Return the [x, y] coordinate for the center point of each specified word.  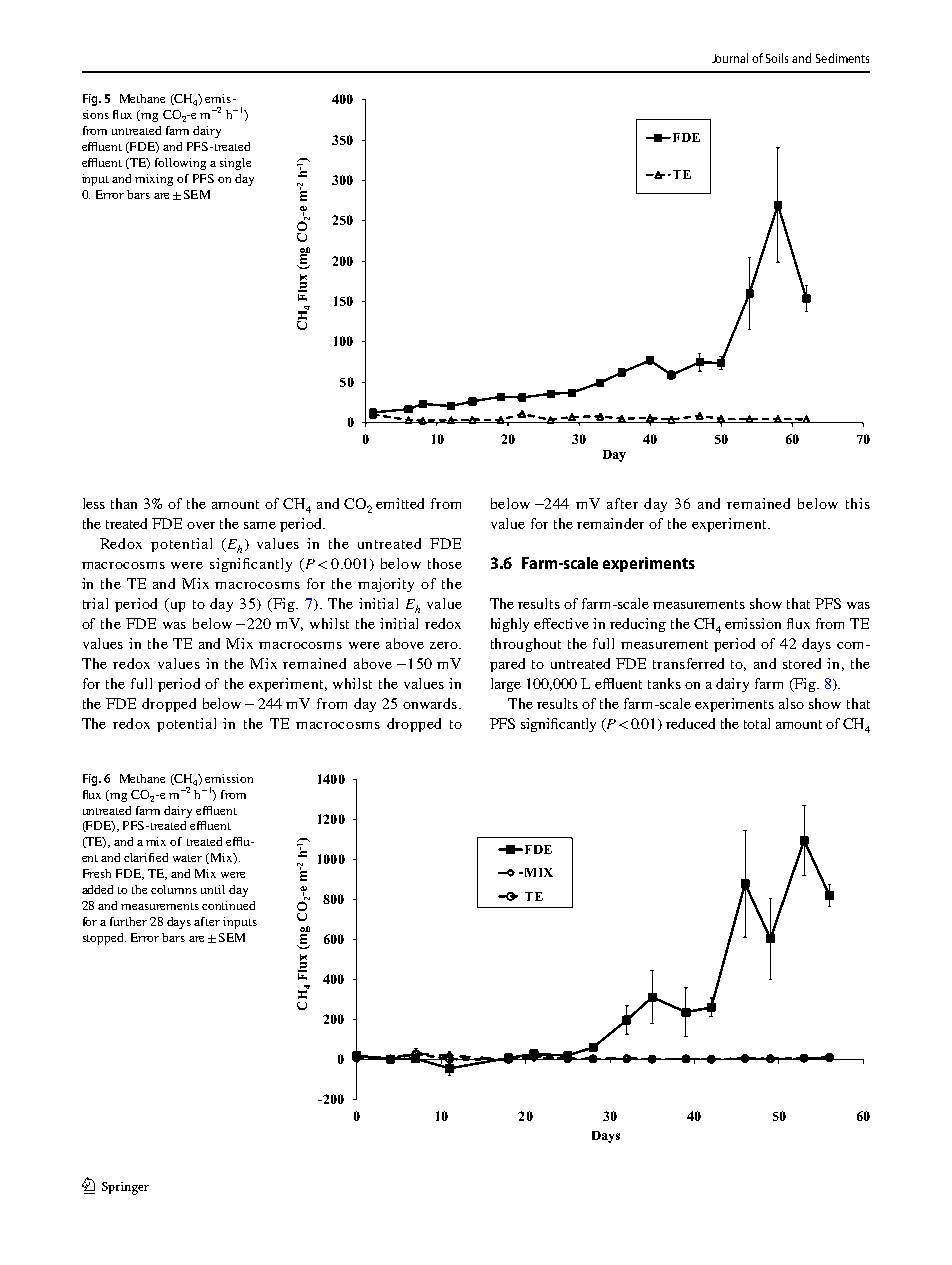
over [201, 525]
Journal [730, 58]
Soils [777, 58]
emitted [400, 503]
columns [174, 889]
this [858, 503]
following [180, 164]
